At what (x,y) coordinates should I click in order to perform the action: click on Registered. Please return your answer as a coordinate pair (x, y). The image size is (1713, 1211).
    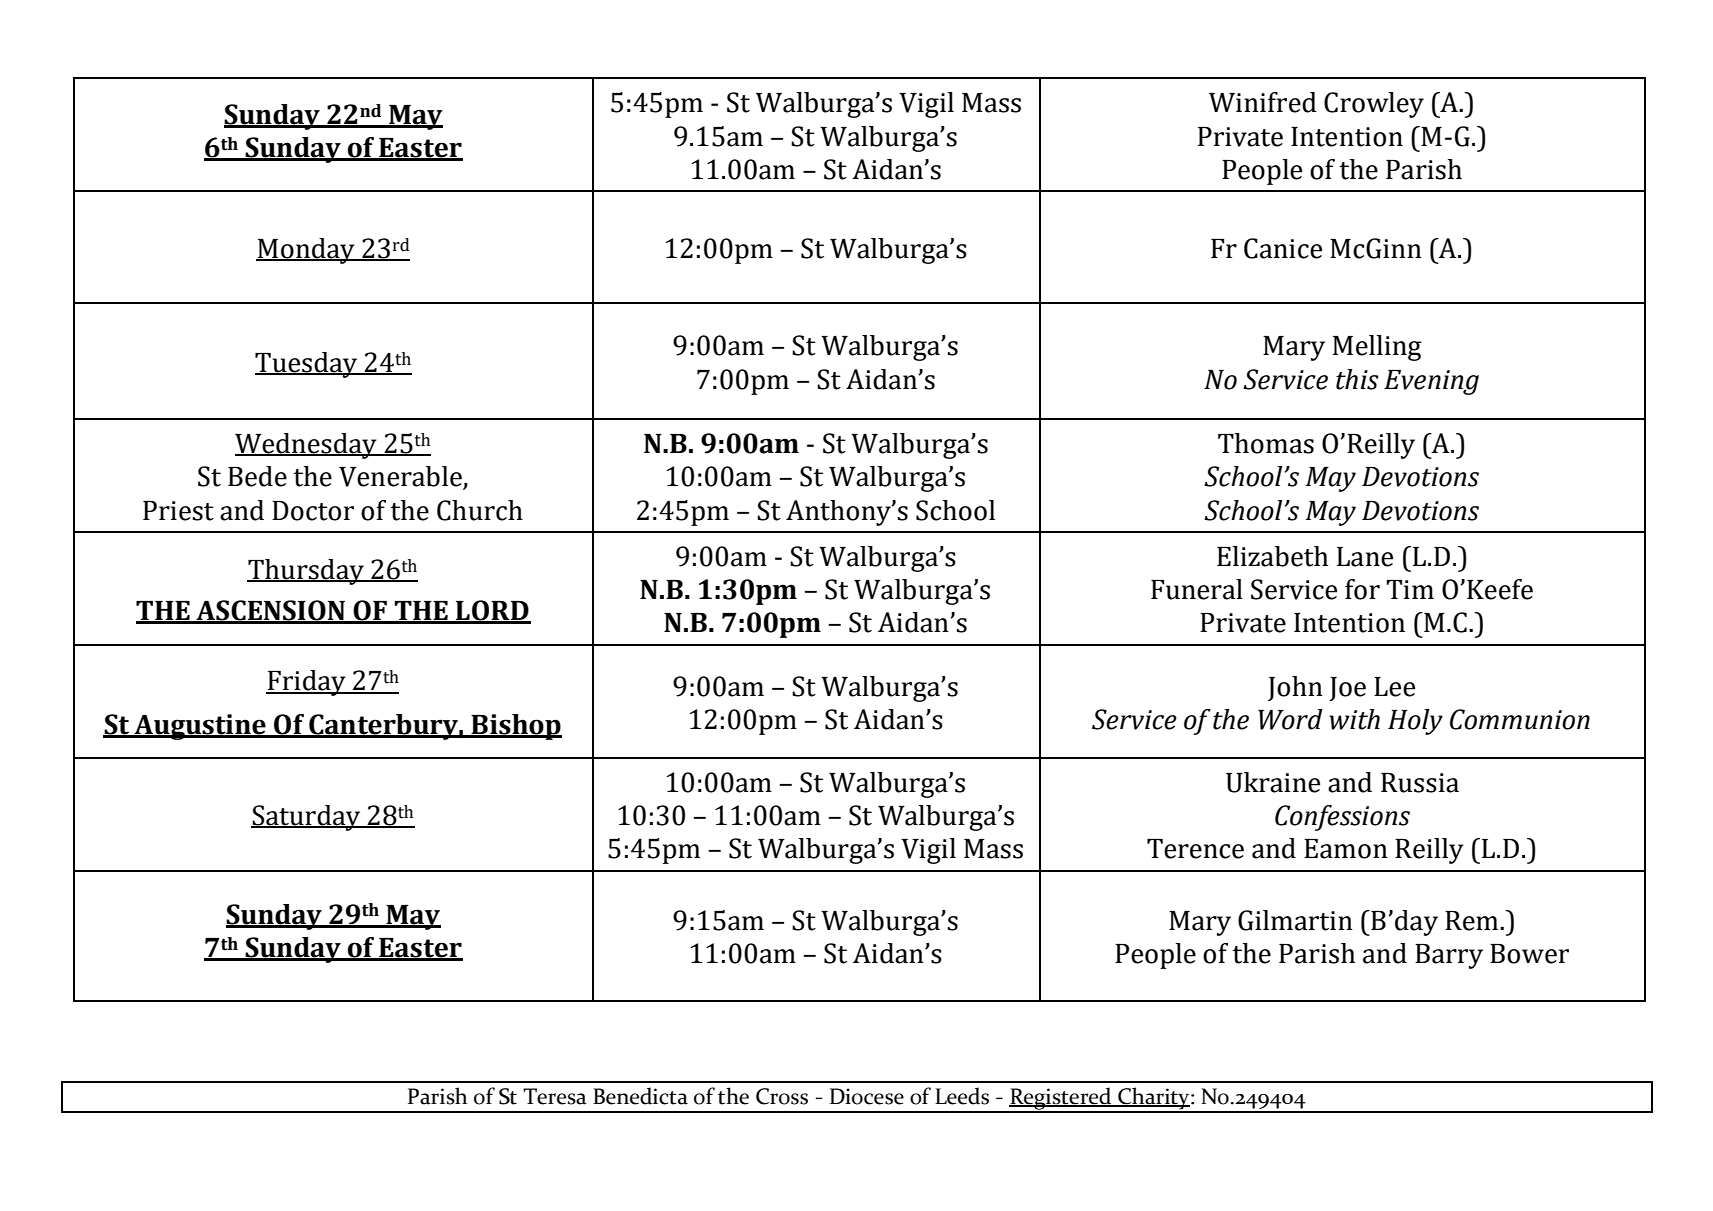
    Looking at the image, I should click on (1061, 1099).
